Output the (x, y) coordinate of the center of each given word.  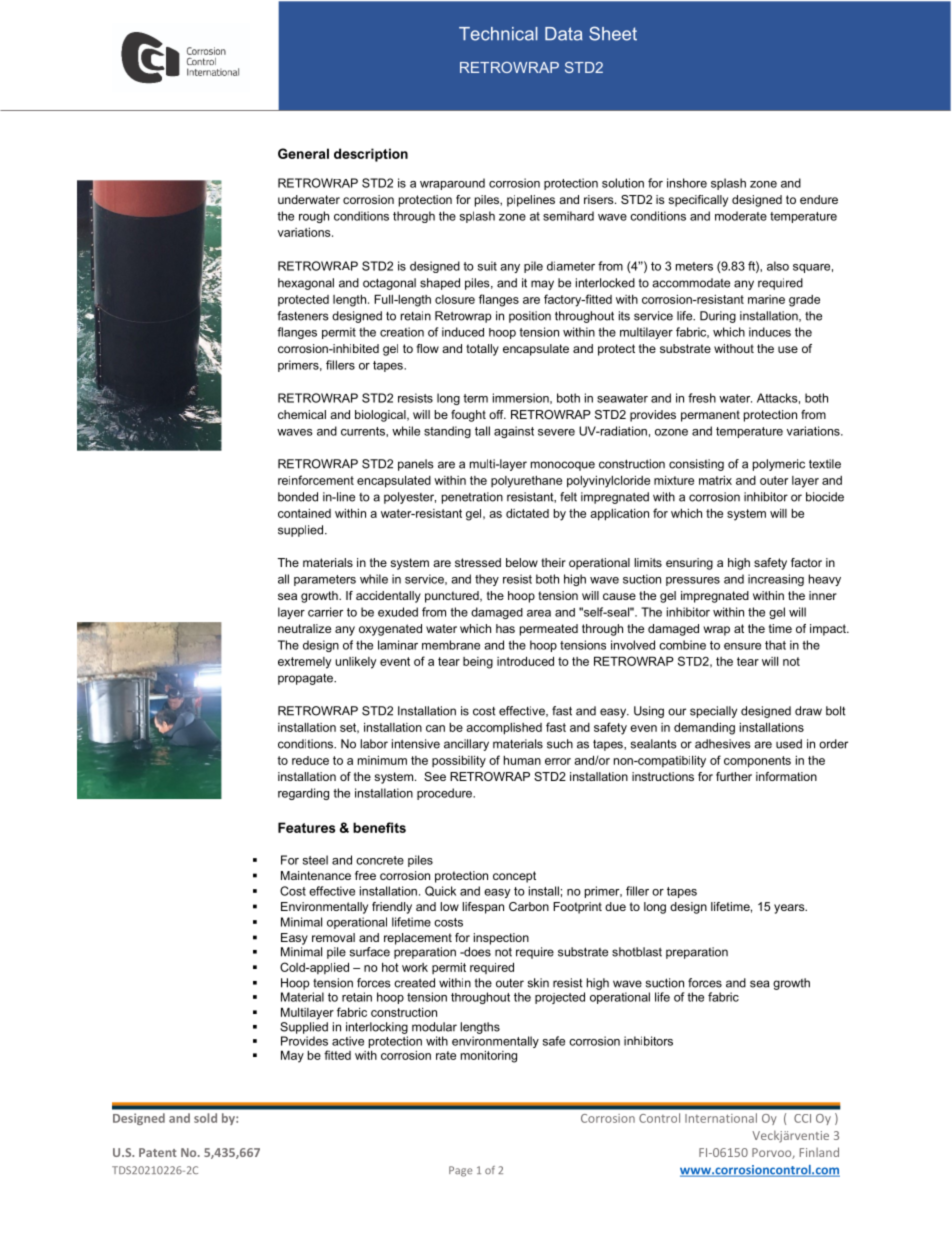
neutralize (304, 628)
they (487, 580)
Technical (498, 34)
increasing (776, 580)
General (303, 153)
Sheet (613, 33)
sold (205, 1118)
